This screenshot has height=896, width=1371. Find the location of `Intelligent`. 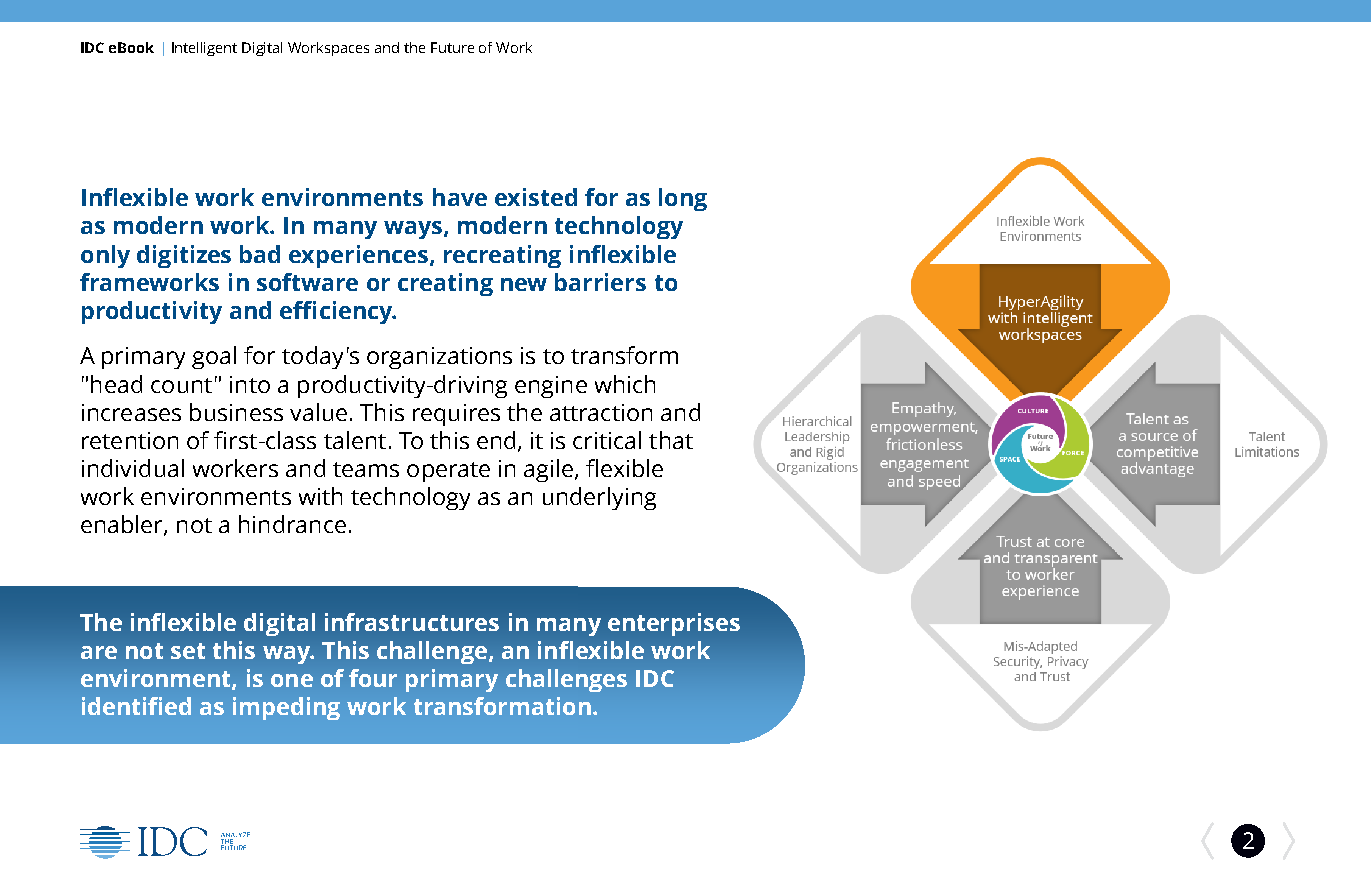

Intelligent is located at coordinates (204, 49).
